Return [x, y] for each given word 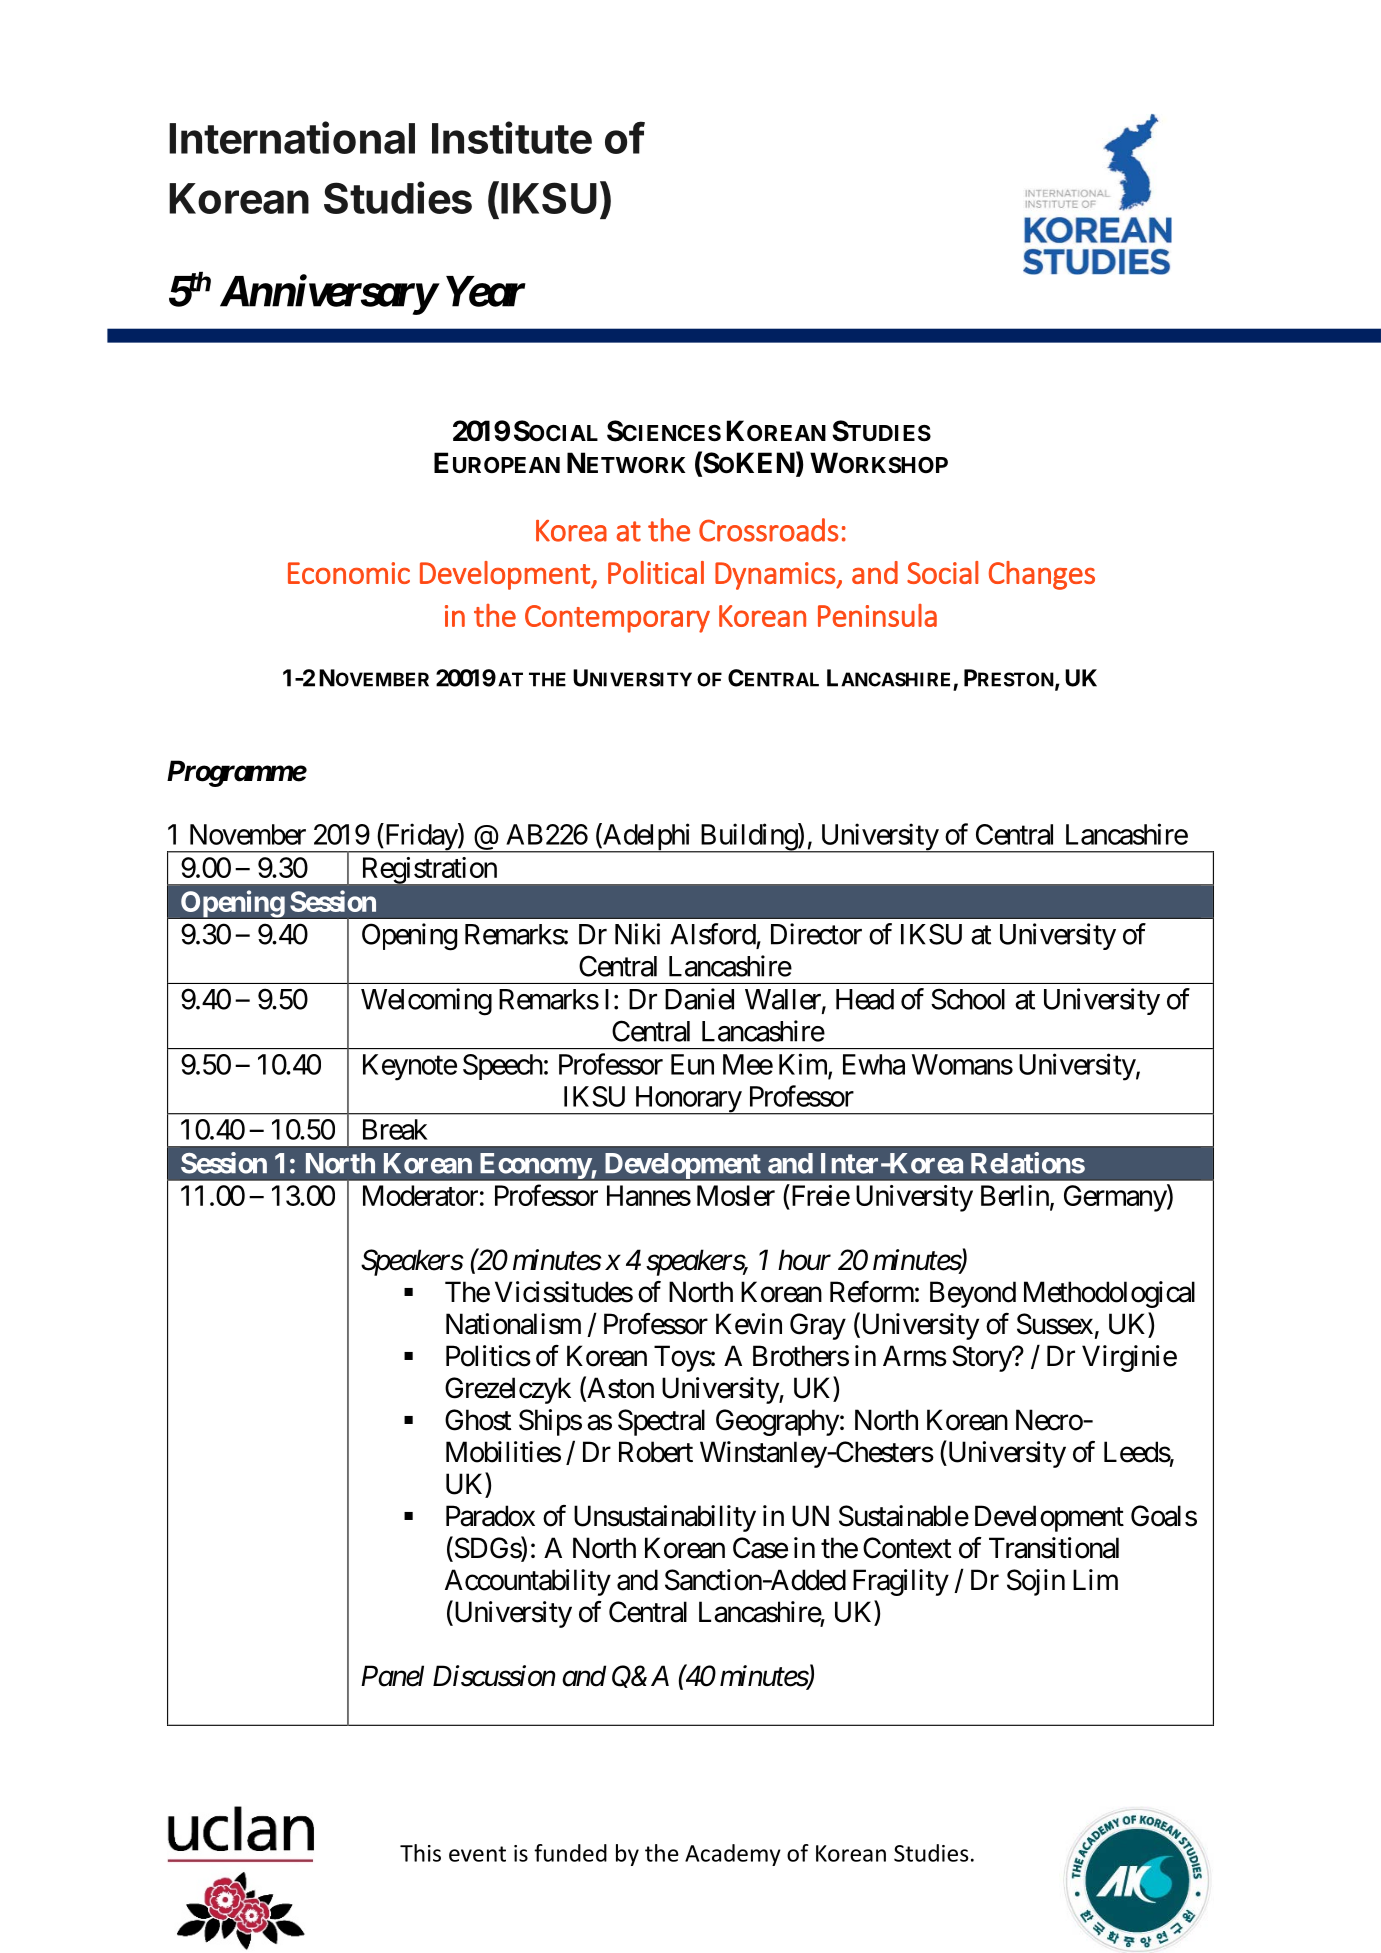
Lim [1095, 1579]
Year [486, 291]
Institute [512, 137]
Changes [1042, 575]
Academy [733, 1855]
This [420, 1853]
